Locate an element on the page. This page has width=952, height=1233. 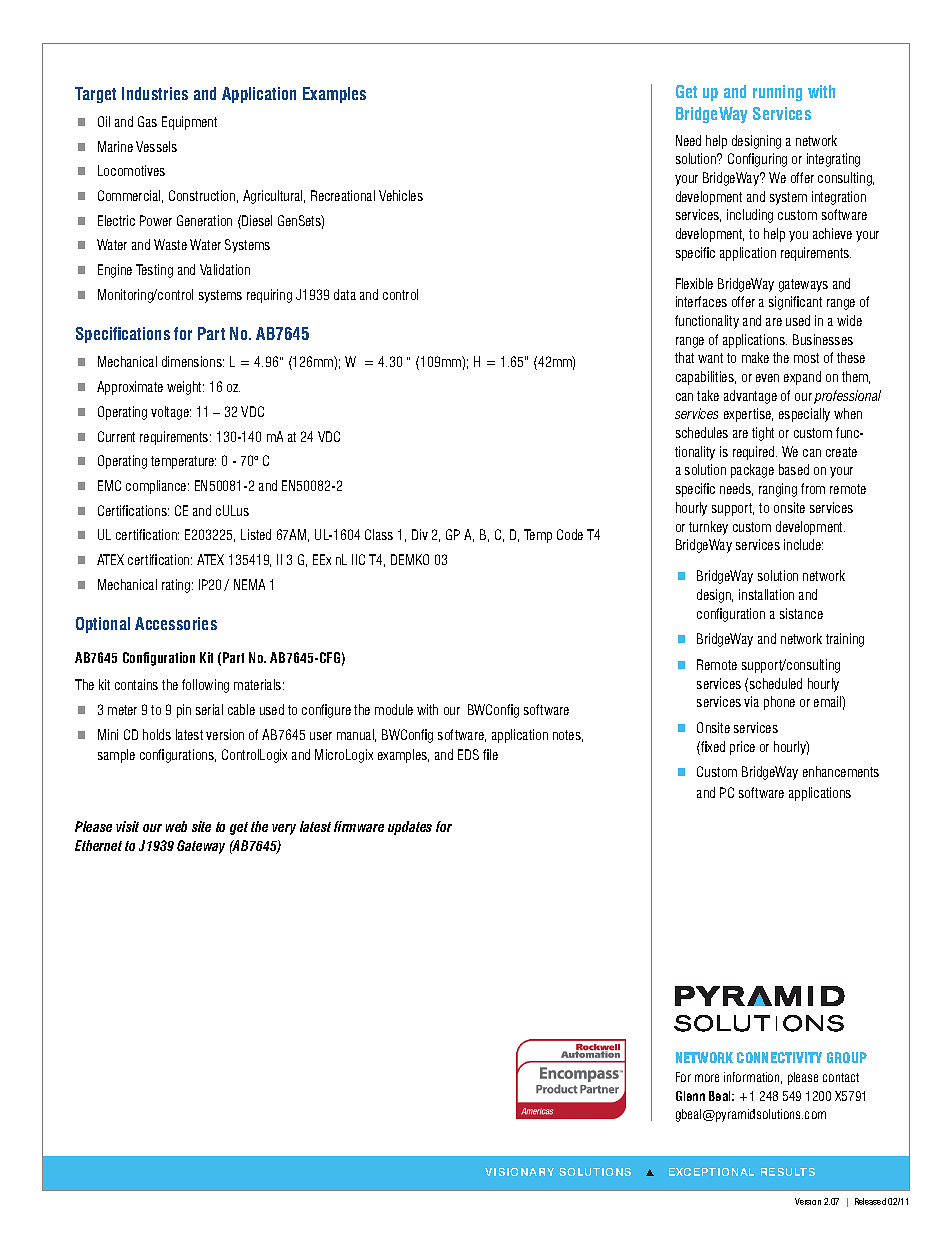
updates is located at coordinates (410, 828).
